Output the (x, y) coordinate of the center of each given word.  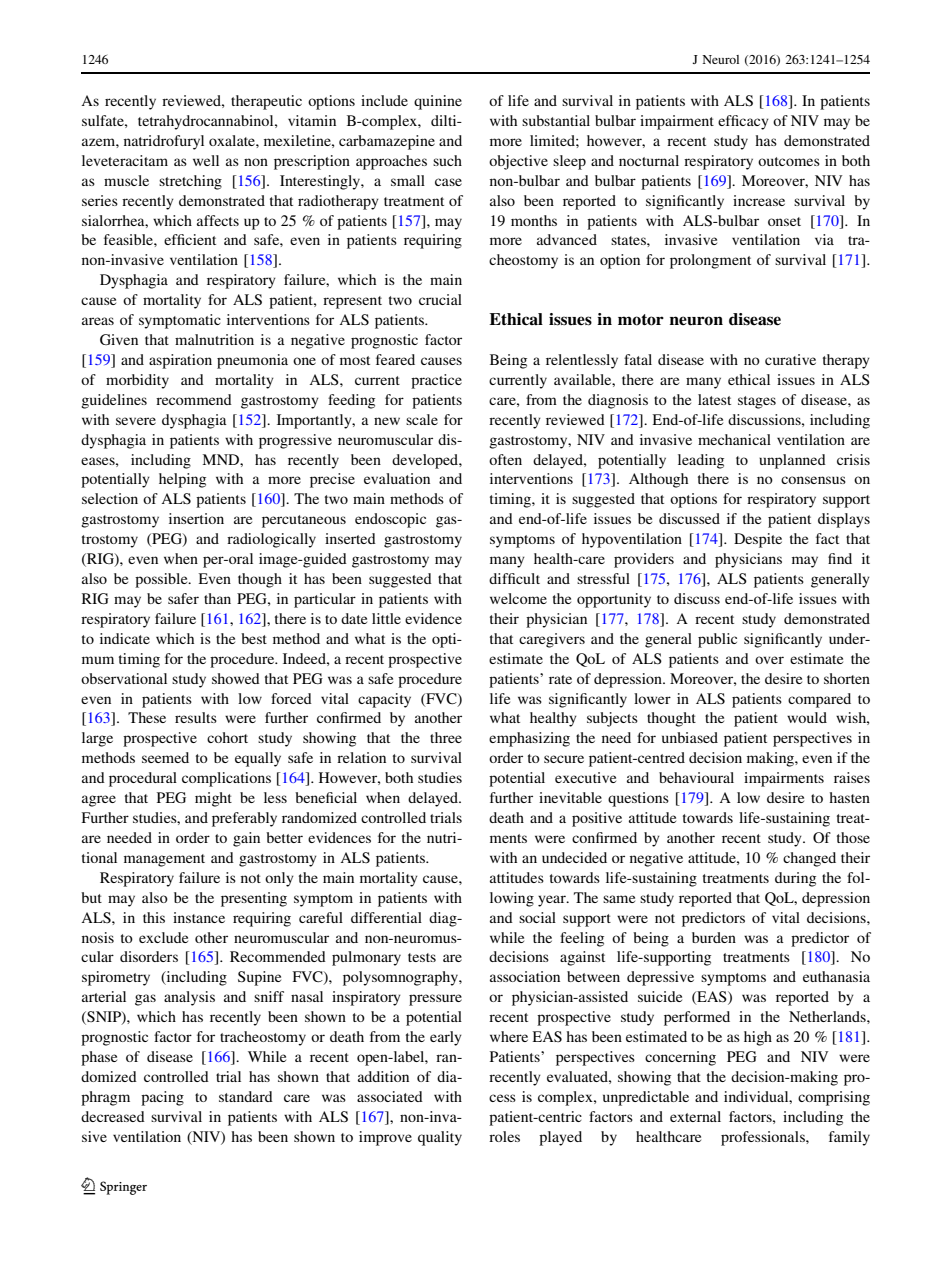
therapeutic (266, 102)
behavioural (696, 777)
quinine (438, 102)
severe (136, 421)
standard (246, 1096)
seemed (165, 757)
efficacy (743, 122)
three (446, 737)
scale (422, 419)
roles (504, 1136)
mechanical (734, 439)
